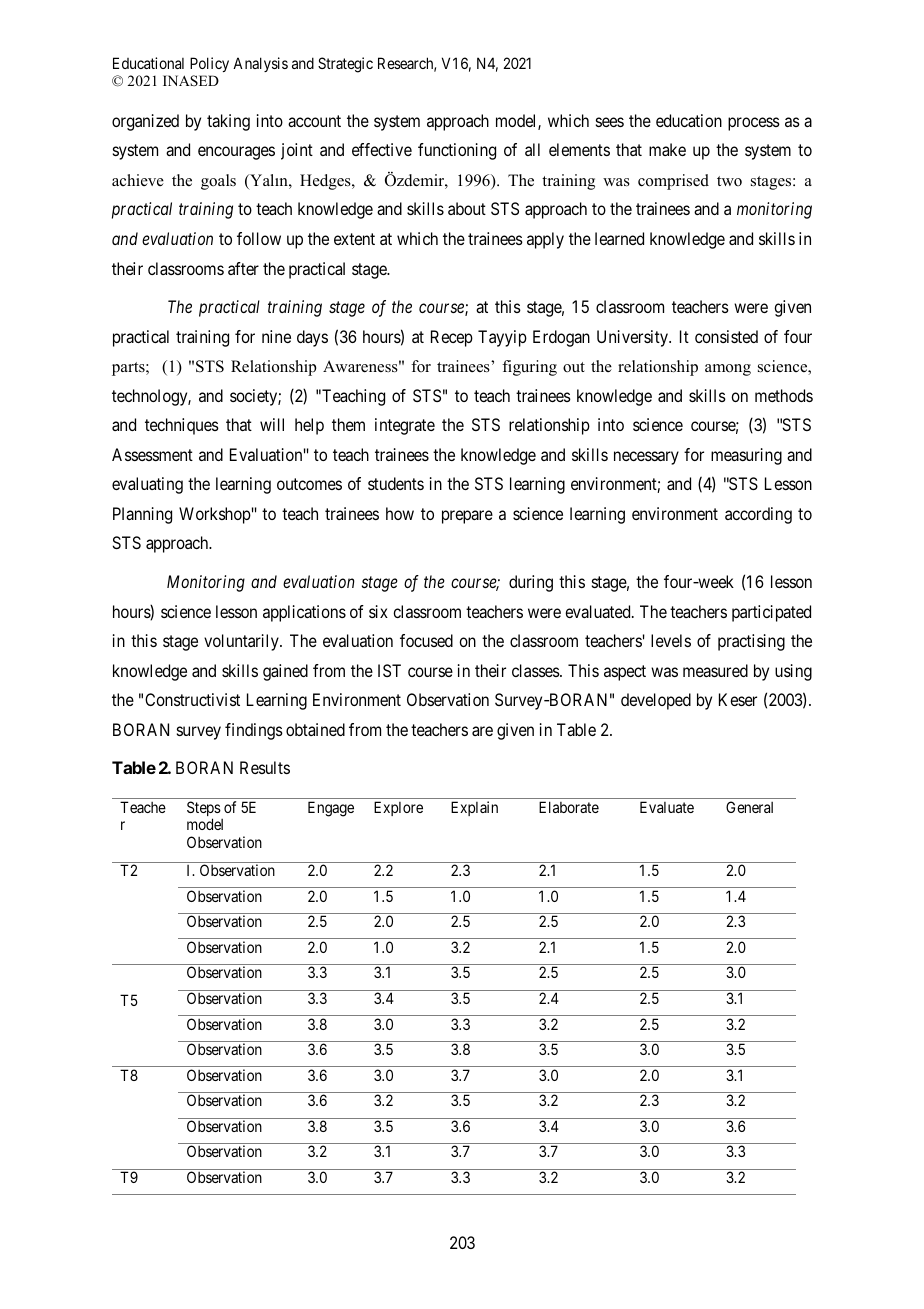  I want to click on functioning, so click(457, 151).
